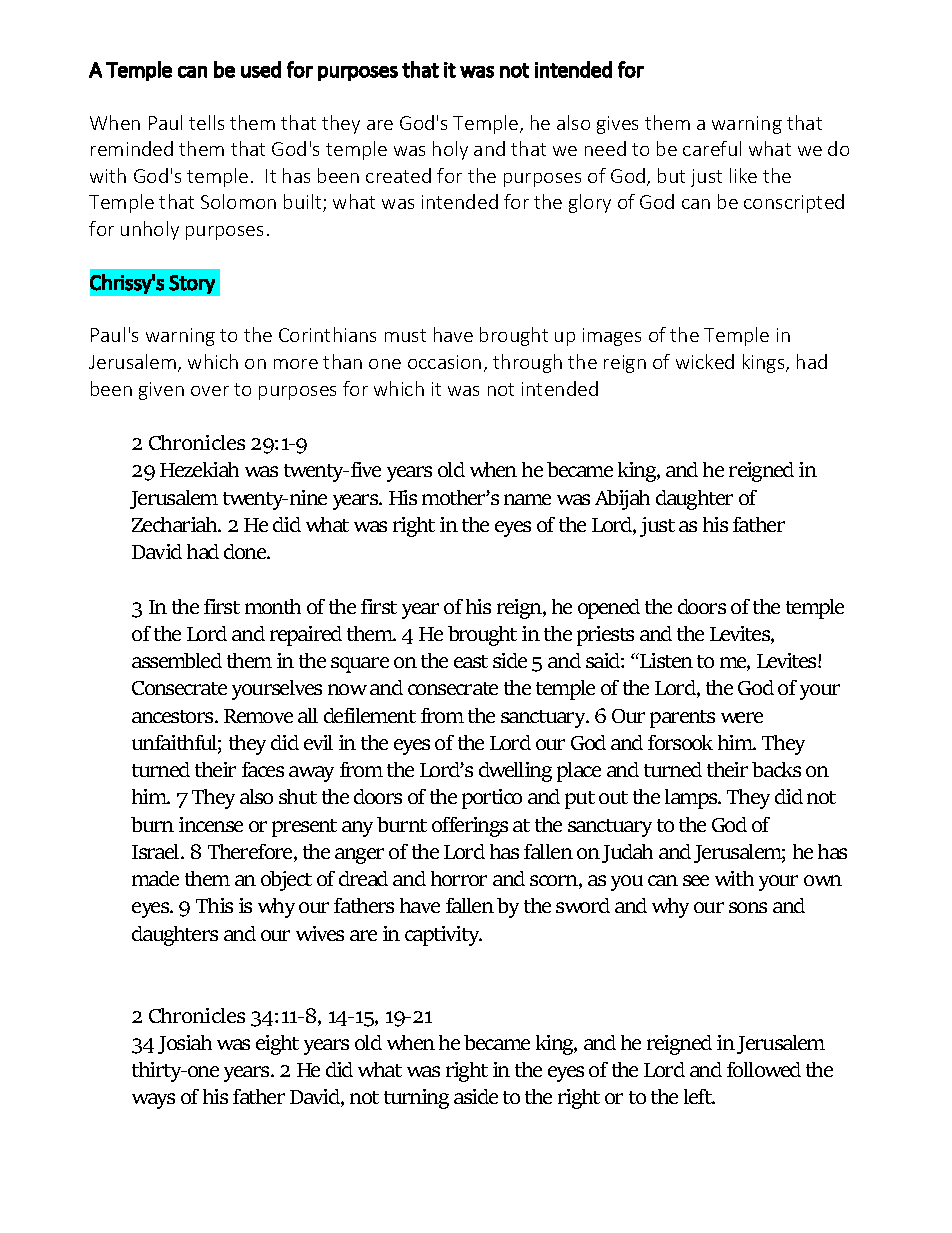  I want to click on careful, so click(712, 148).
